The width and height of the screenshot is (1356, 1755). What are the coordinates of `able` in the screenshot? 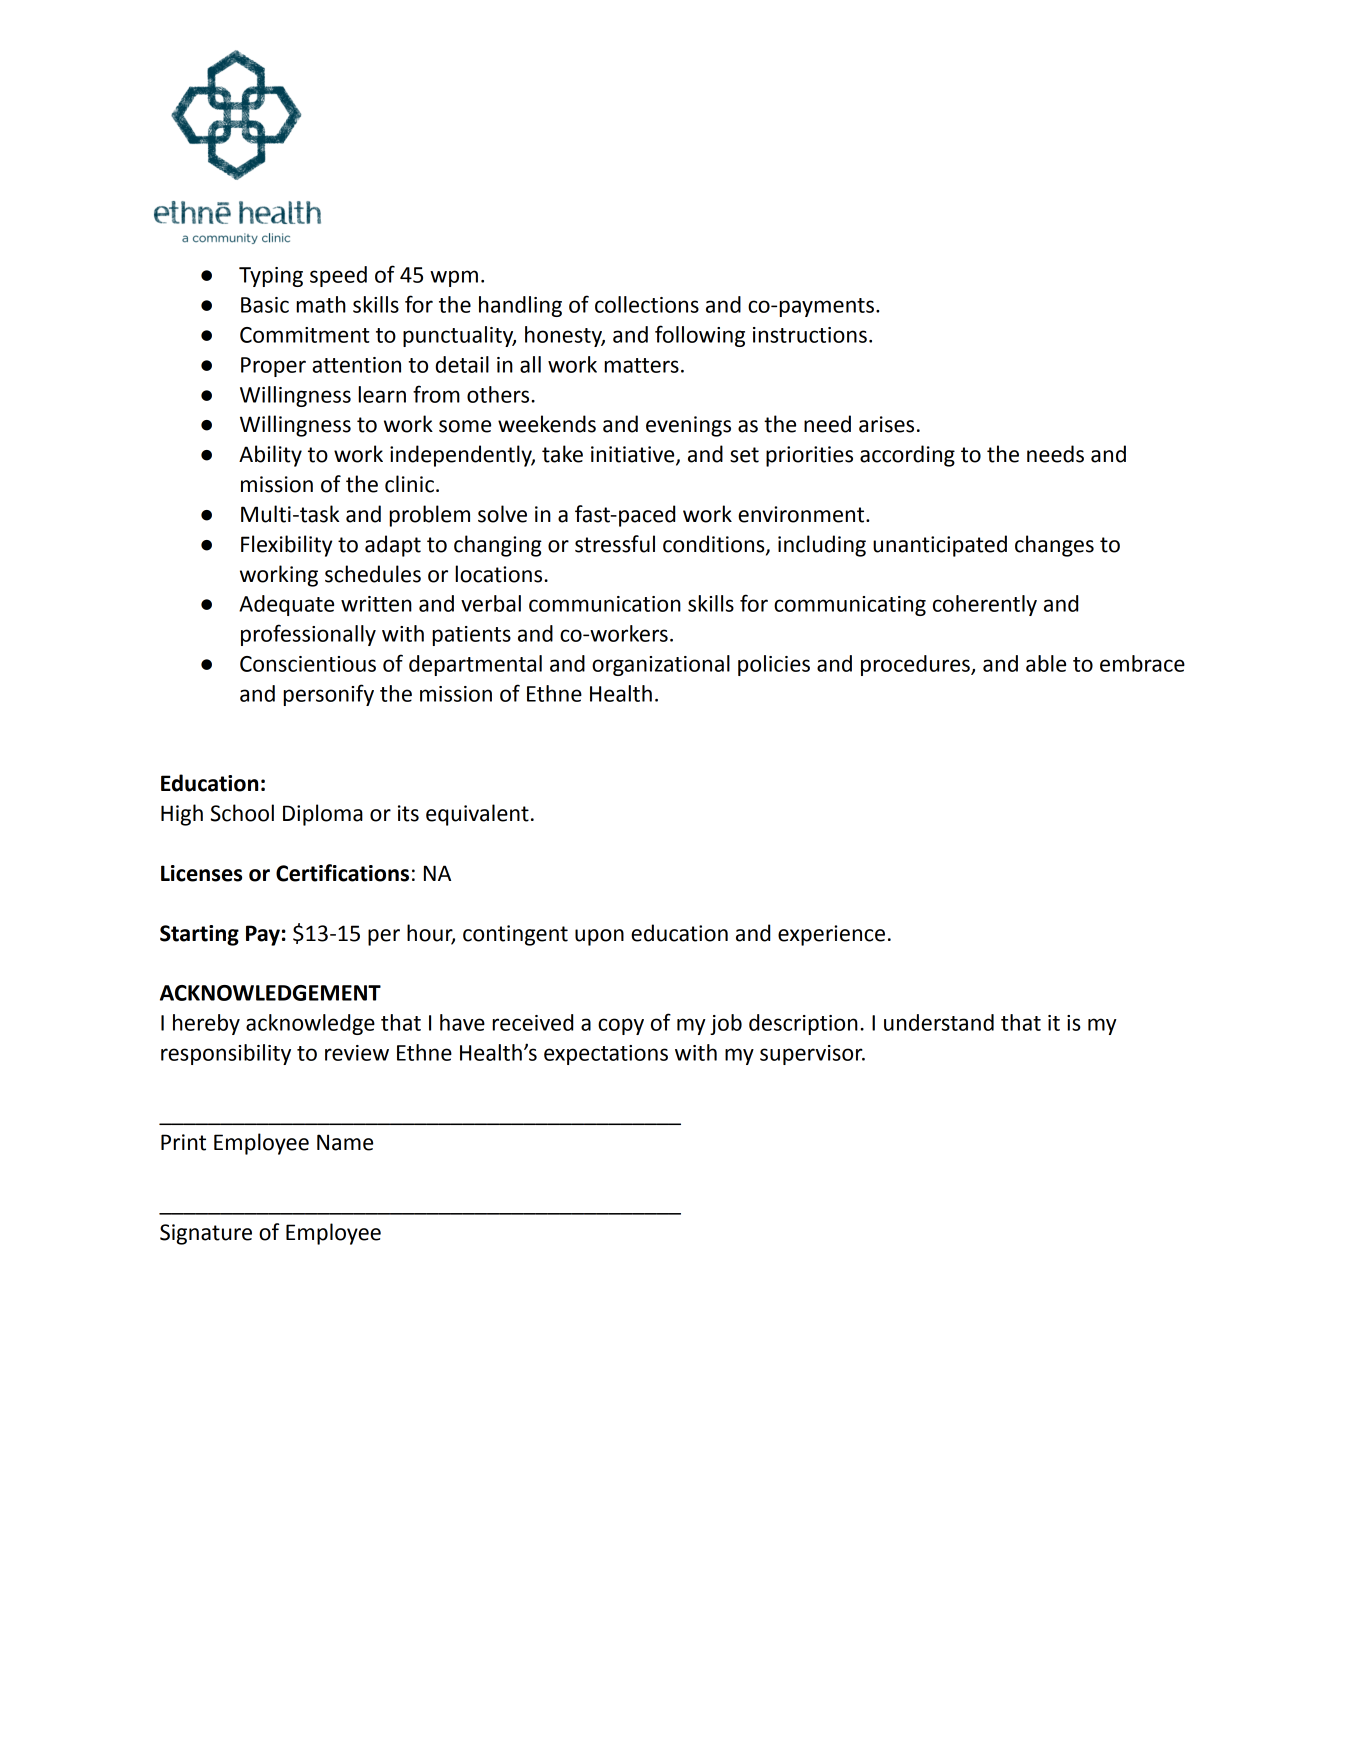 It's located at (1046, 663).
